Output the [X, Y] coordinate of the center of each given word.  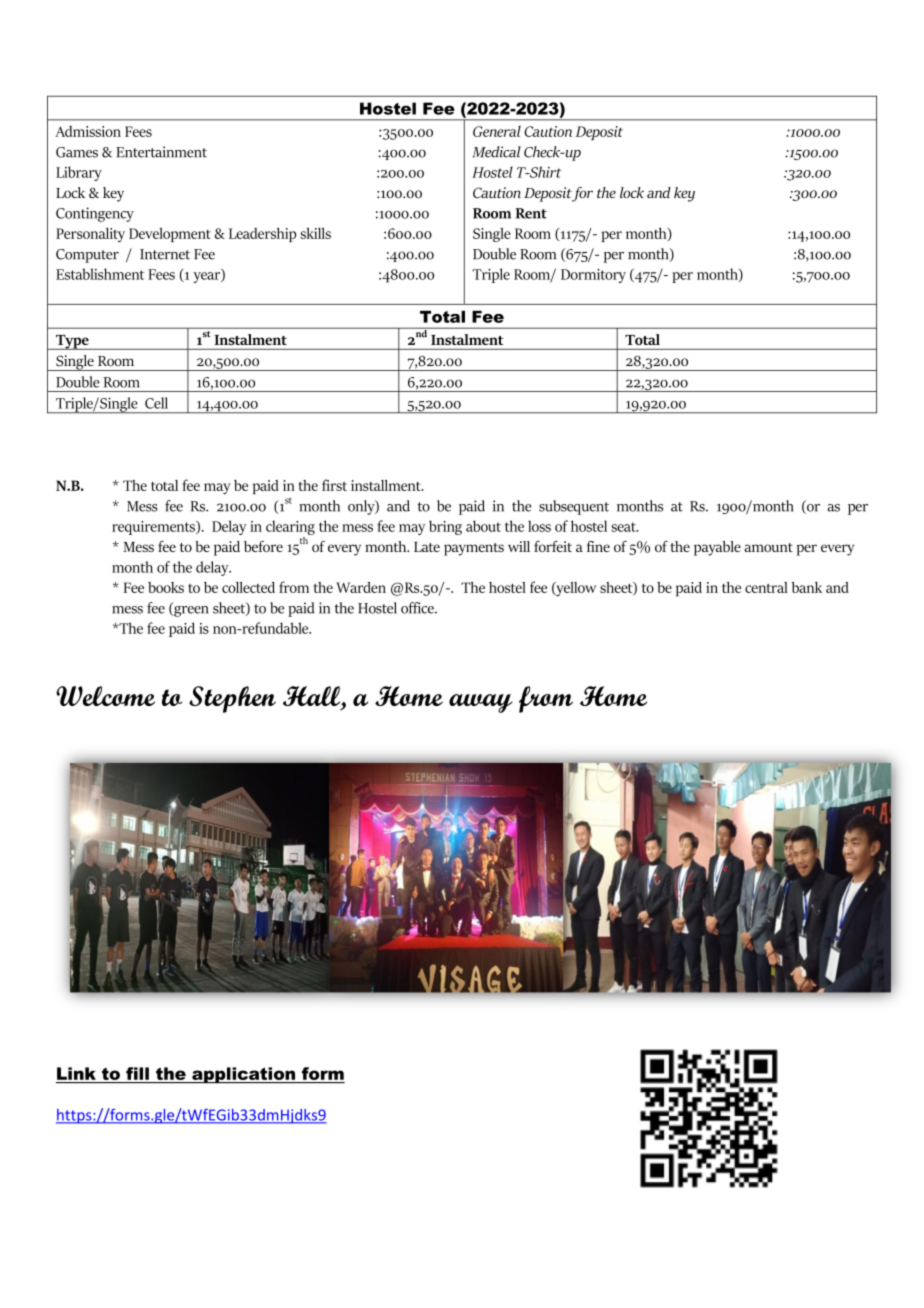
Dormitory [593, 276]
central [766, 587]
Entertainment [161, 152]
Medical [496, 152]
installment [387, 485]
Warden [361, 587]
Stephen [232, 699]
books [166, 587]
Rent [531, 213]
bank [807, 587]
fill [137, 1073]
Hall [313, 697]
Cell [156, 403]
